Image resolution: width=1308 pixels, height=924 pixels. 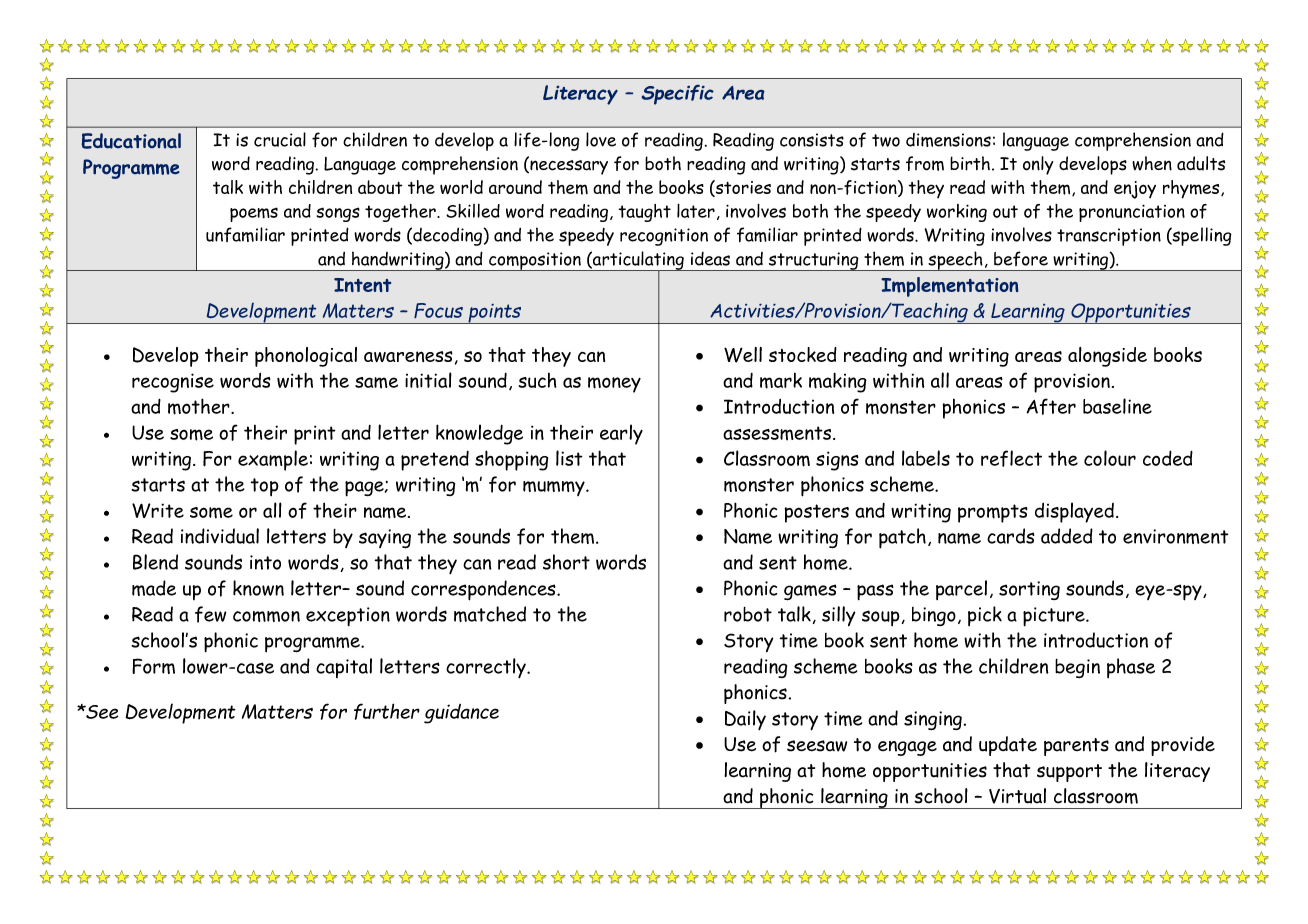 I want to click on early, so click(x=621, y=434).
